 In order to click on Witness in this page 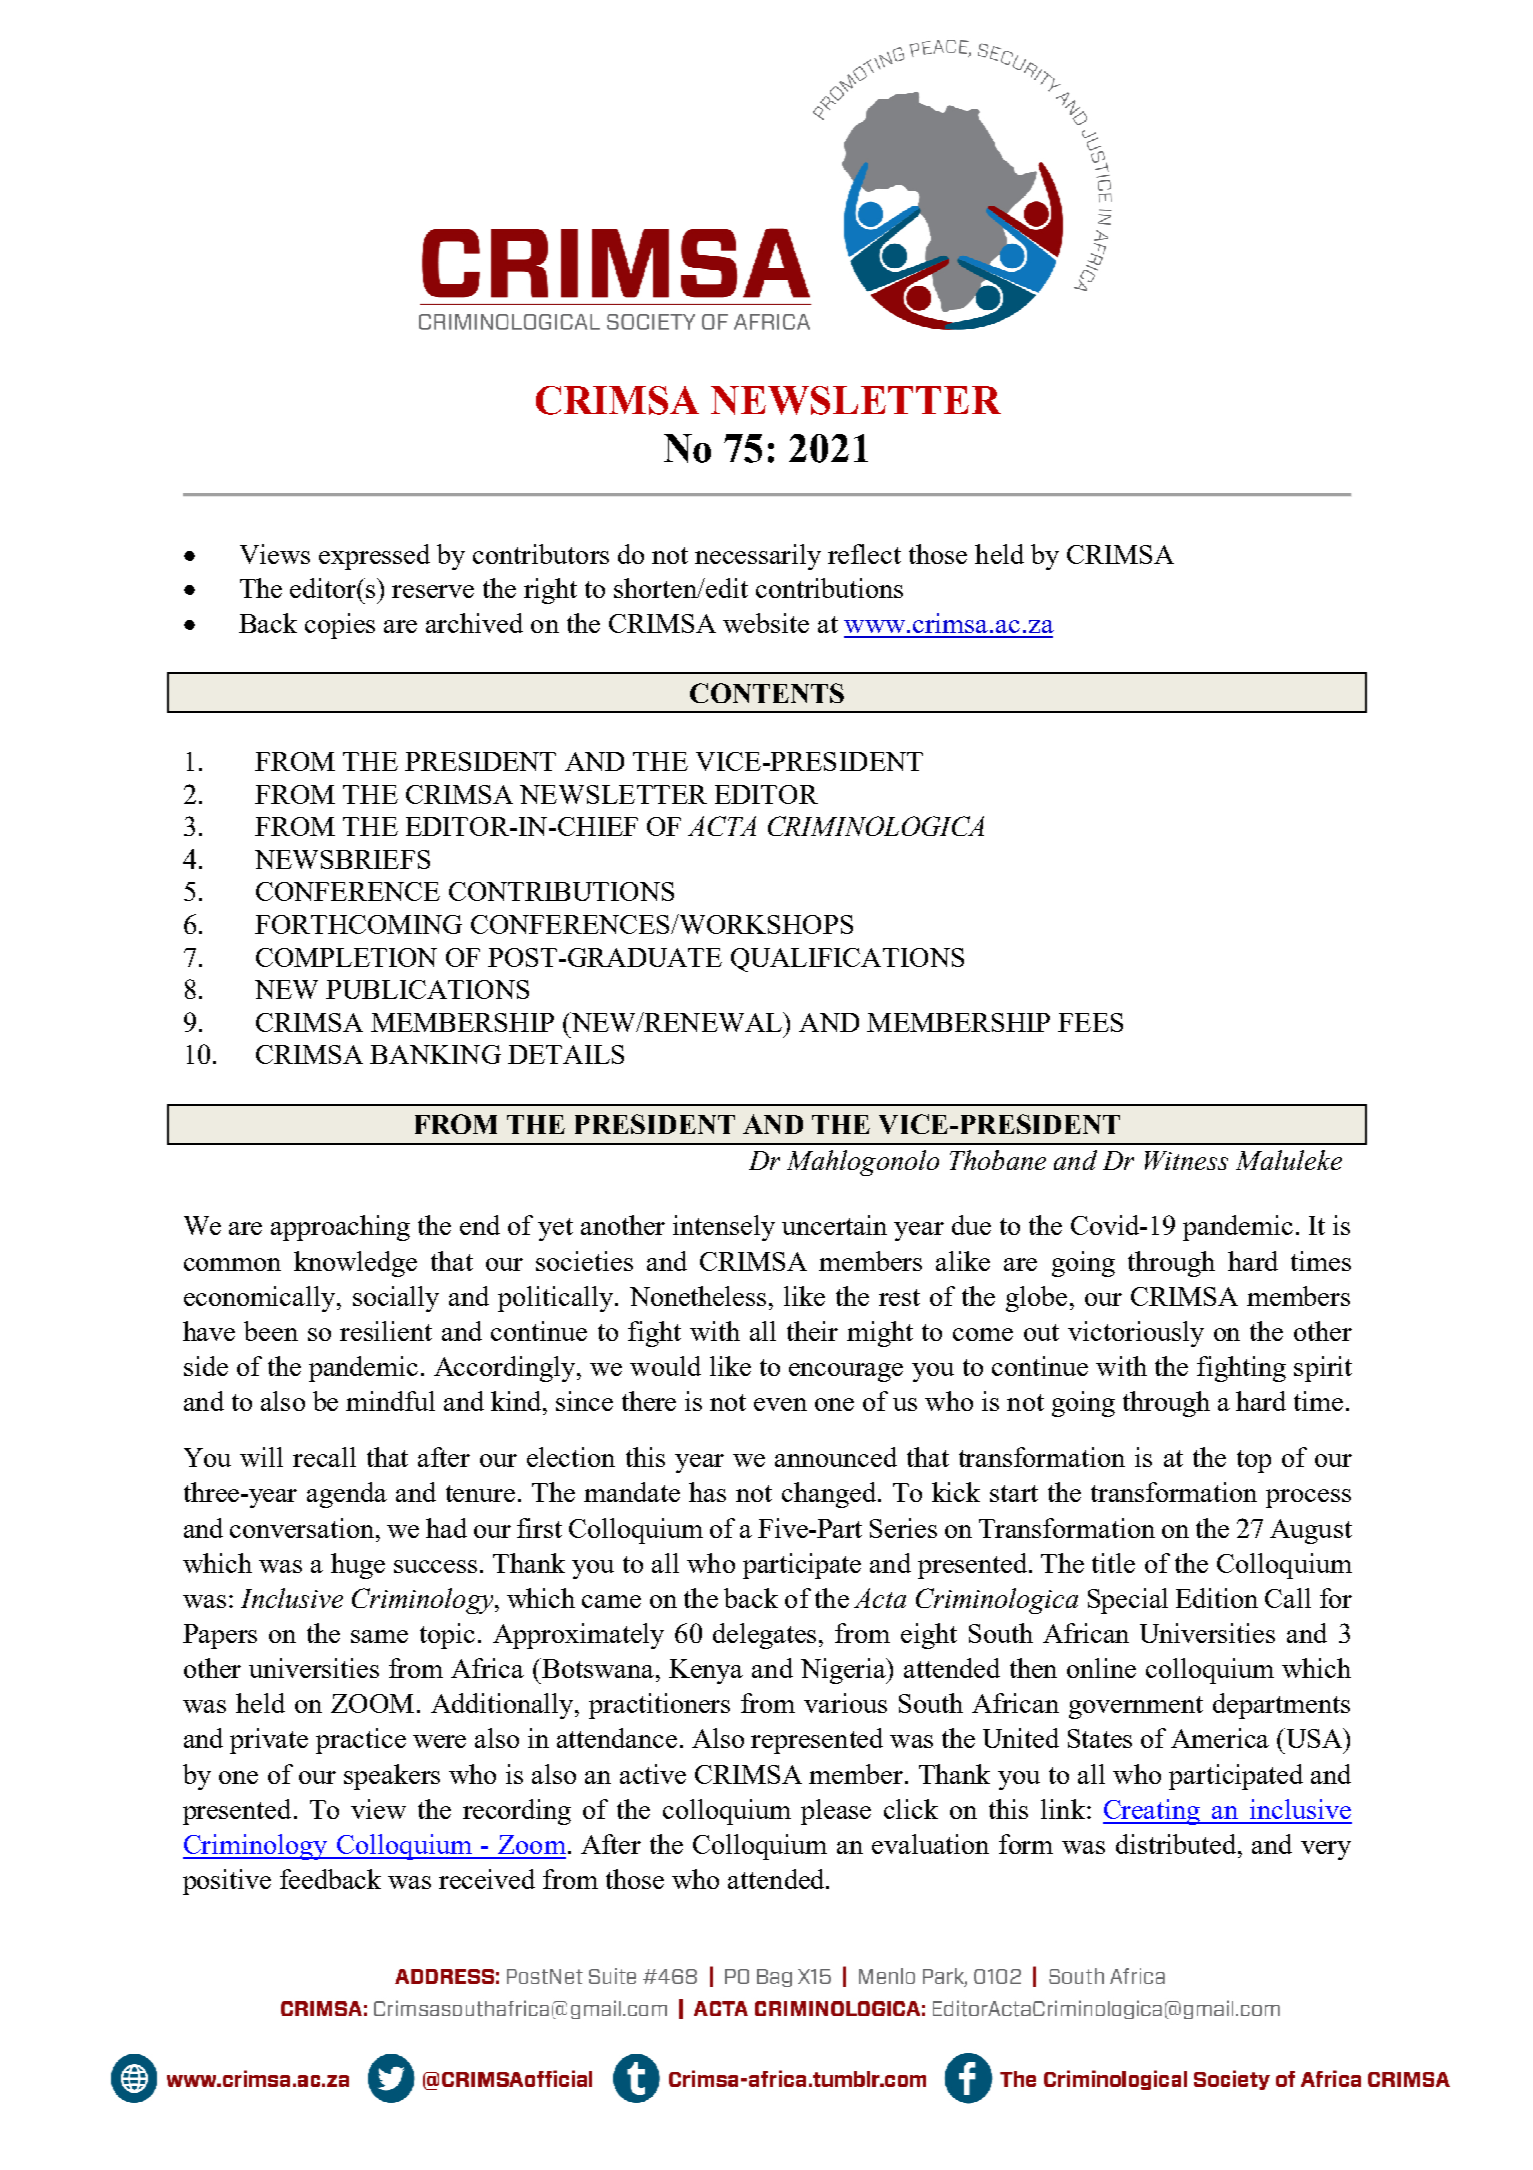, I will do `click(1186, 1160)`.
